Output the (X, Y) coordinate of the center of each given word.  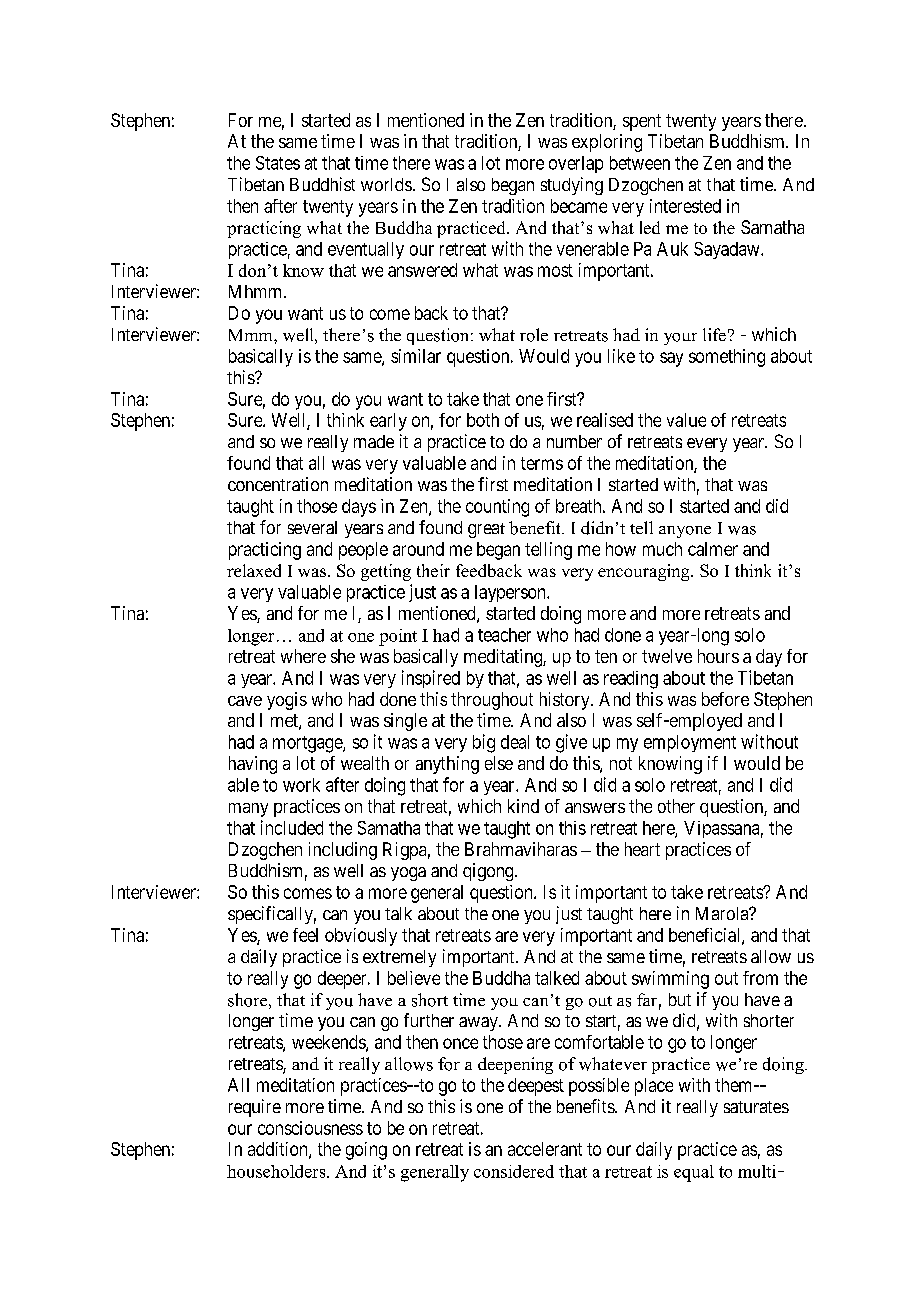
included (292, 827)
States (278, 163)
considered (514, 1171)
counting (497, 508)
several (312, 527)
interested (685, 206)
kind (523, 806)
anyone (685, 532)
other (676, 806)
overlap (576, 164)
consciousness (310, 1128)
